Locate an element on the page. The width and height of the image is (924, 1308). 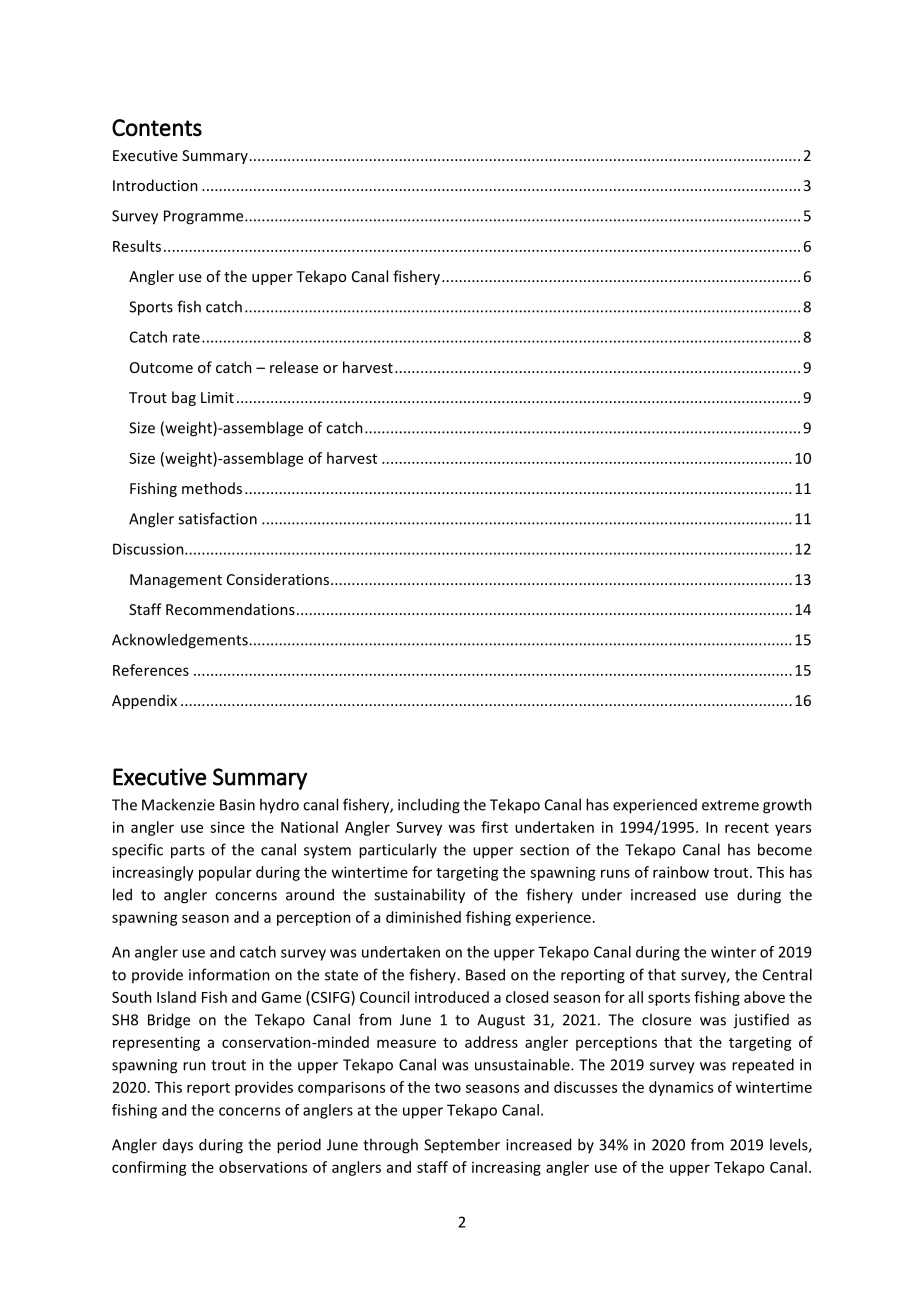
September is located at coordinates (462, 1146).
